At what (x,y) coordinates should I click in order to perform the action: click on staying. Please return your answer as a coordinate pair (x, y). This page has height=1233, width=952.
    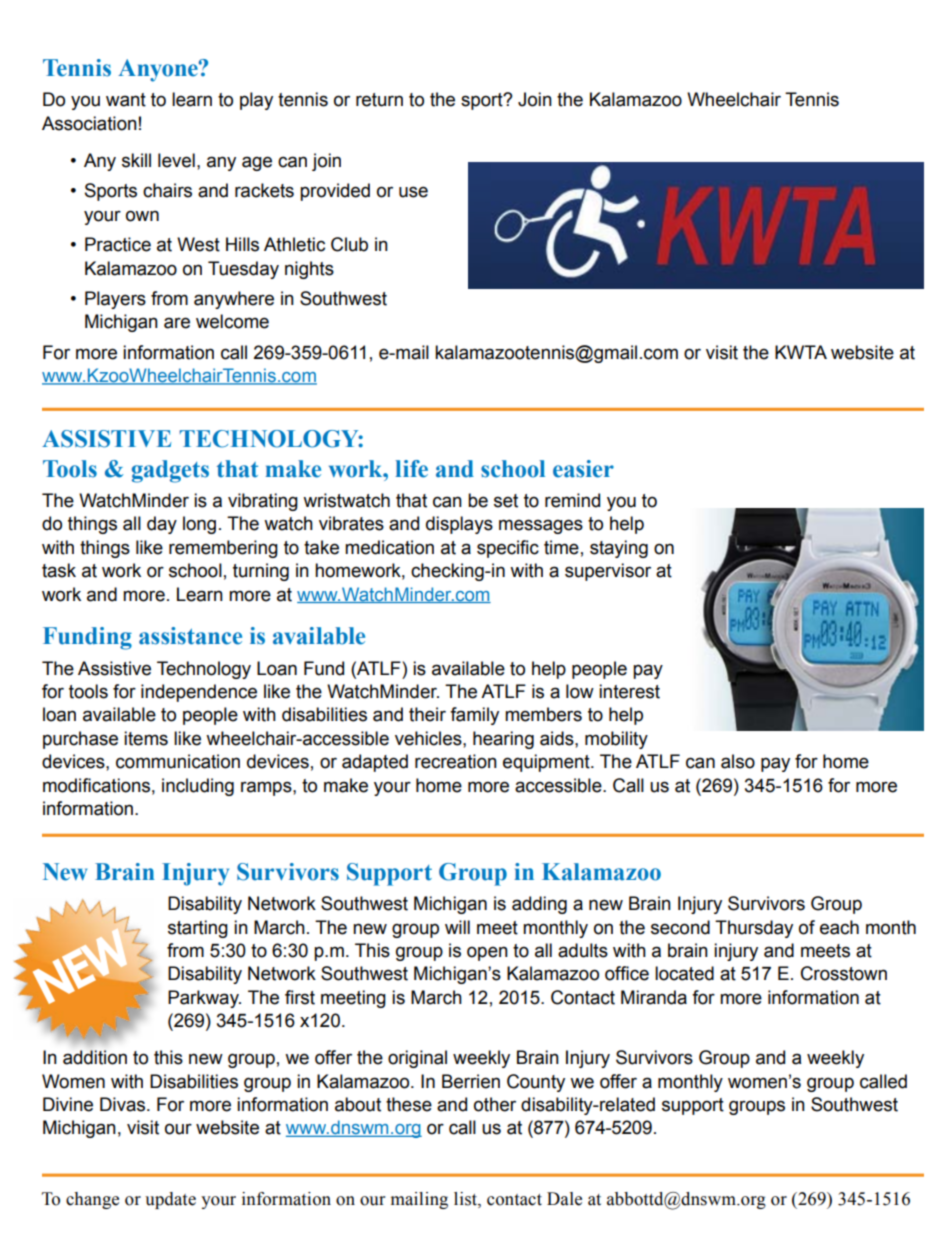
    Looking at the image, I should click on (619, 549).
